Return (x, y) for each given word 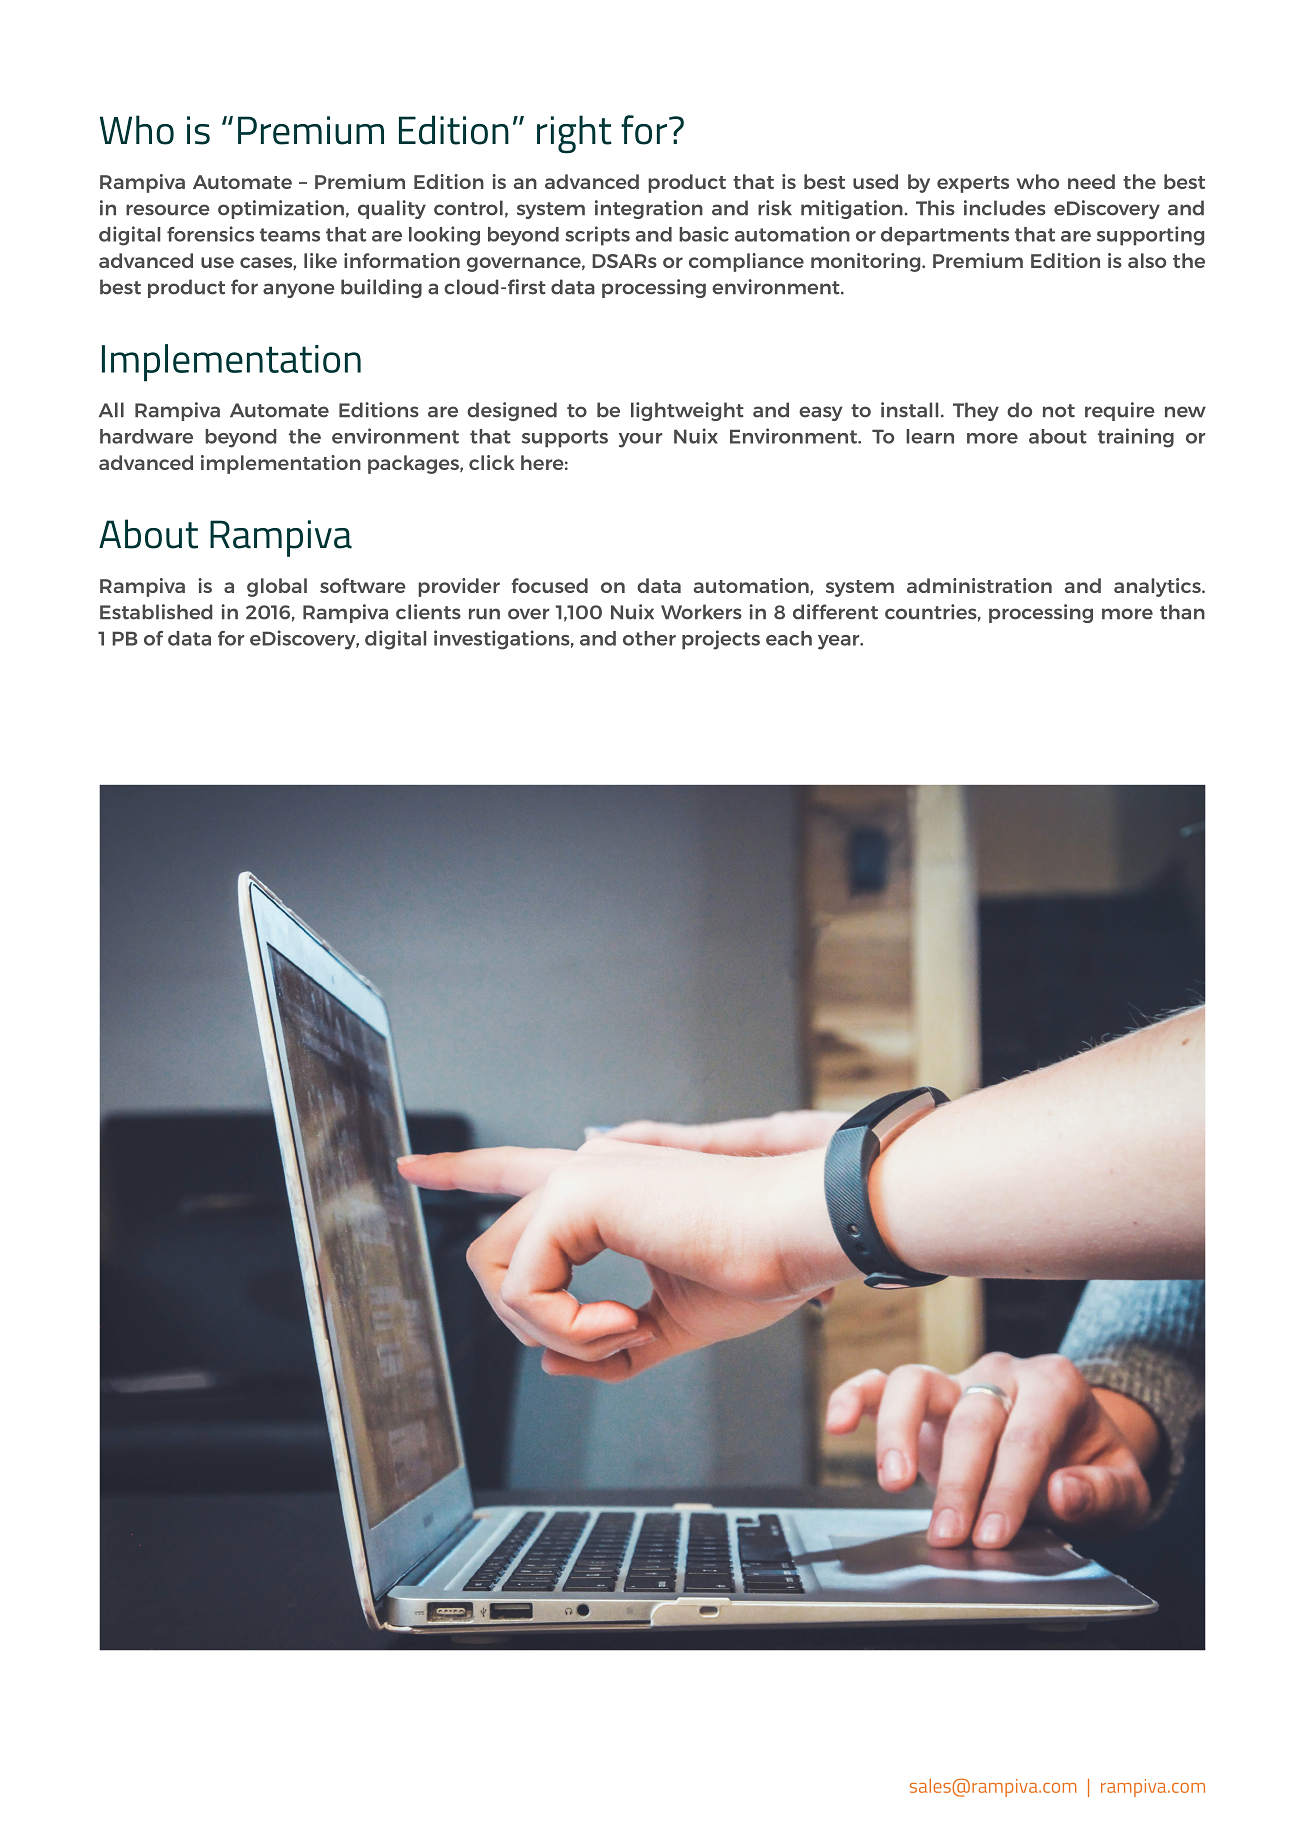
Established (156, 612)
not (1059, 411)
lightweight (687, 411)
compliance (746, 262)
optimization (281, 209)
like (320, 260)
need (1091, 181)
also (1147, 260)
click (491, 462)
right (574, 134)
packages (414, 464)
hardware (146, 436)
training (1136, 438)
